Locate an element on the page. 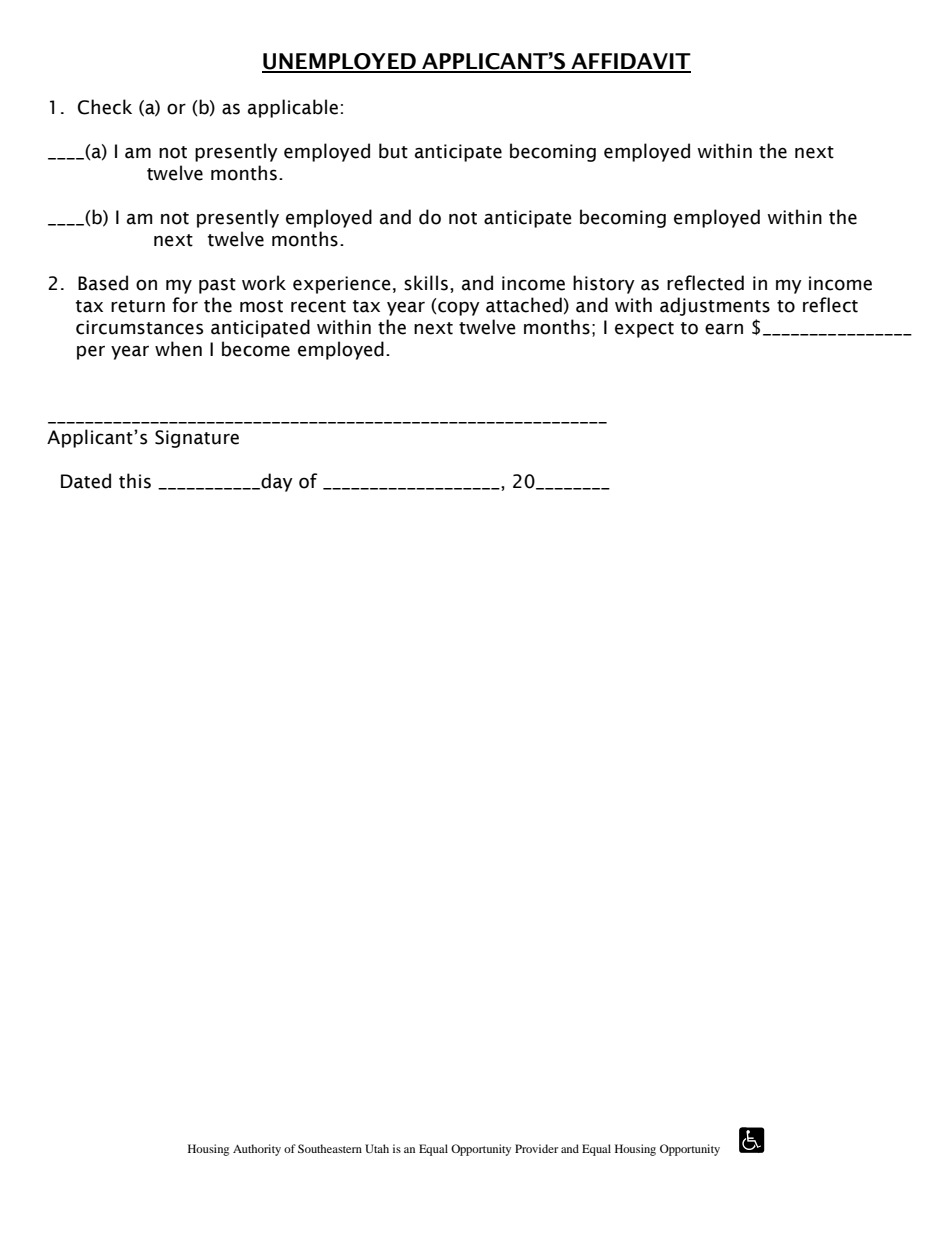 This image has height=1233, width=952. Dated is located at coordinates (86, 481).
